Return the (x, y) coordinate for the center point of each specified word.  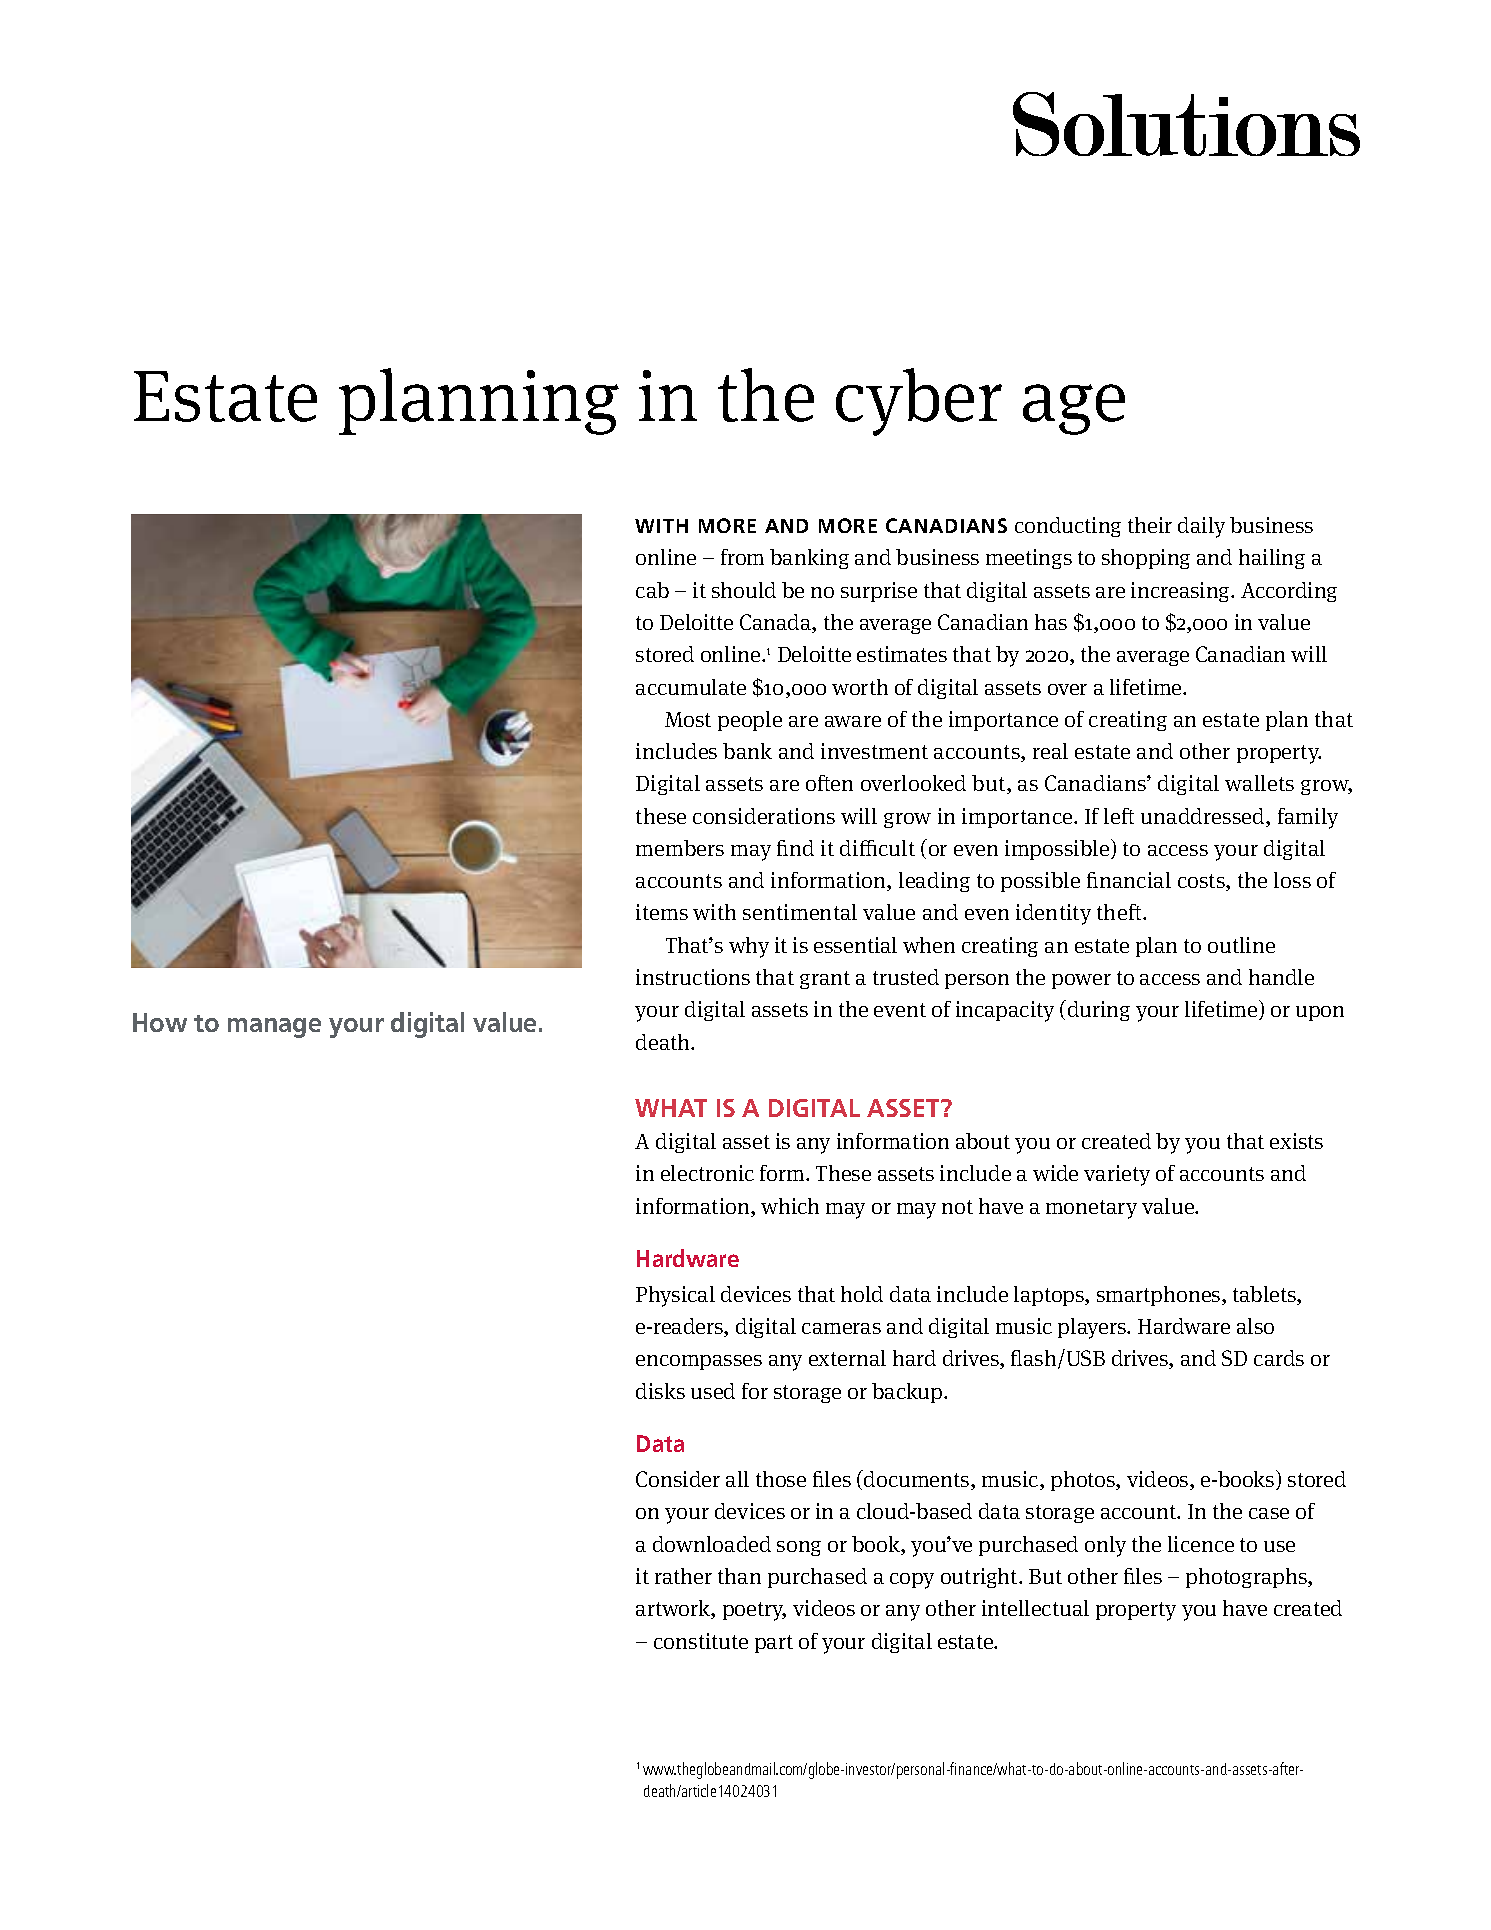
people (750, 721)
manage (274, 1028)
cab (652, 590)
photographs (1247, 1578)
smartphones (1160, 1296)
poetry (754, 1611)
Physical (675, 1296)
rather (683, 1576)
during (1099, 1011)
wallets (1259, 783)
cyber (919, 402)
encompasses (699, 1362)
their (1150, 525)
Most (688, 719)
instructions (693, 977)
